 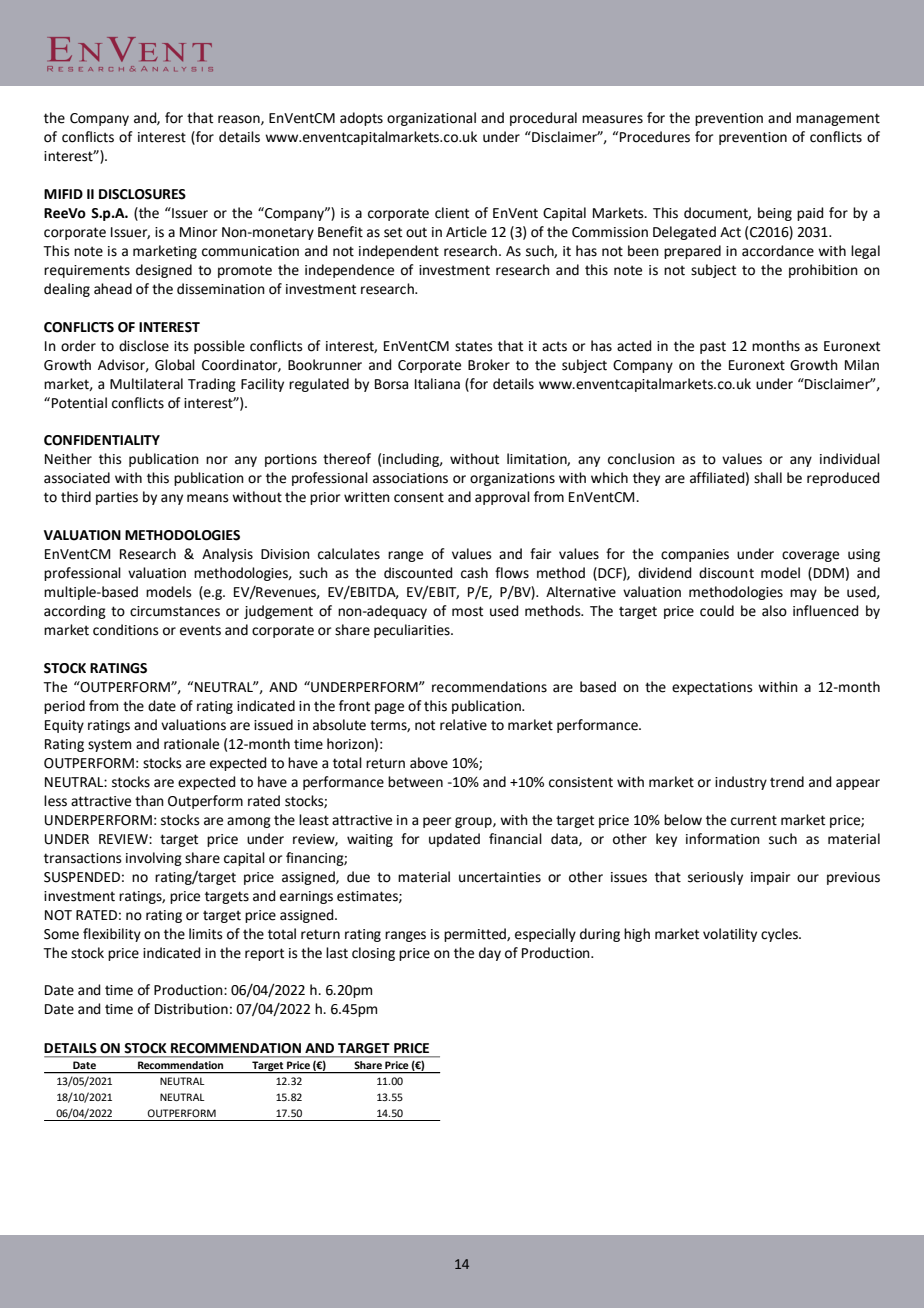 What do you see at coordinates (810, 556) in the screenshot?
I see `coverage` at bounding box center [810, 556].
